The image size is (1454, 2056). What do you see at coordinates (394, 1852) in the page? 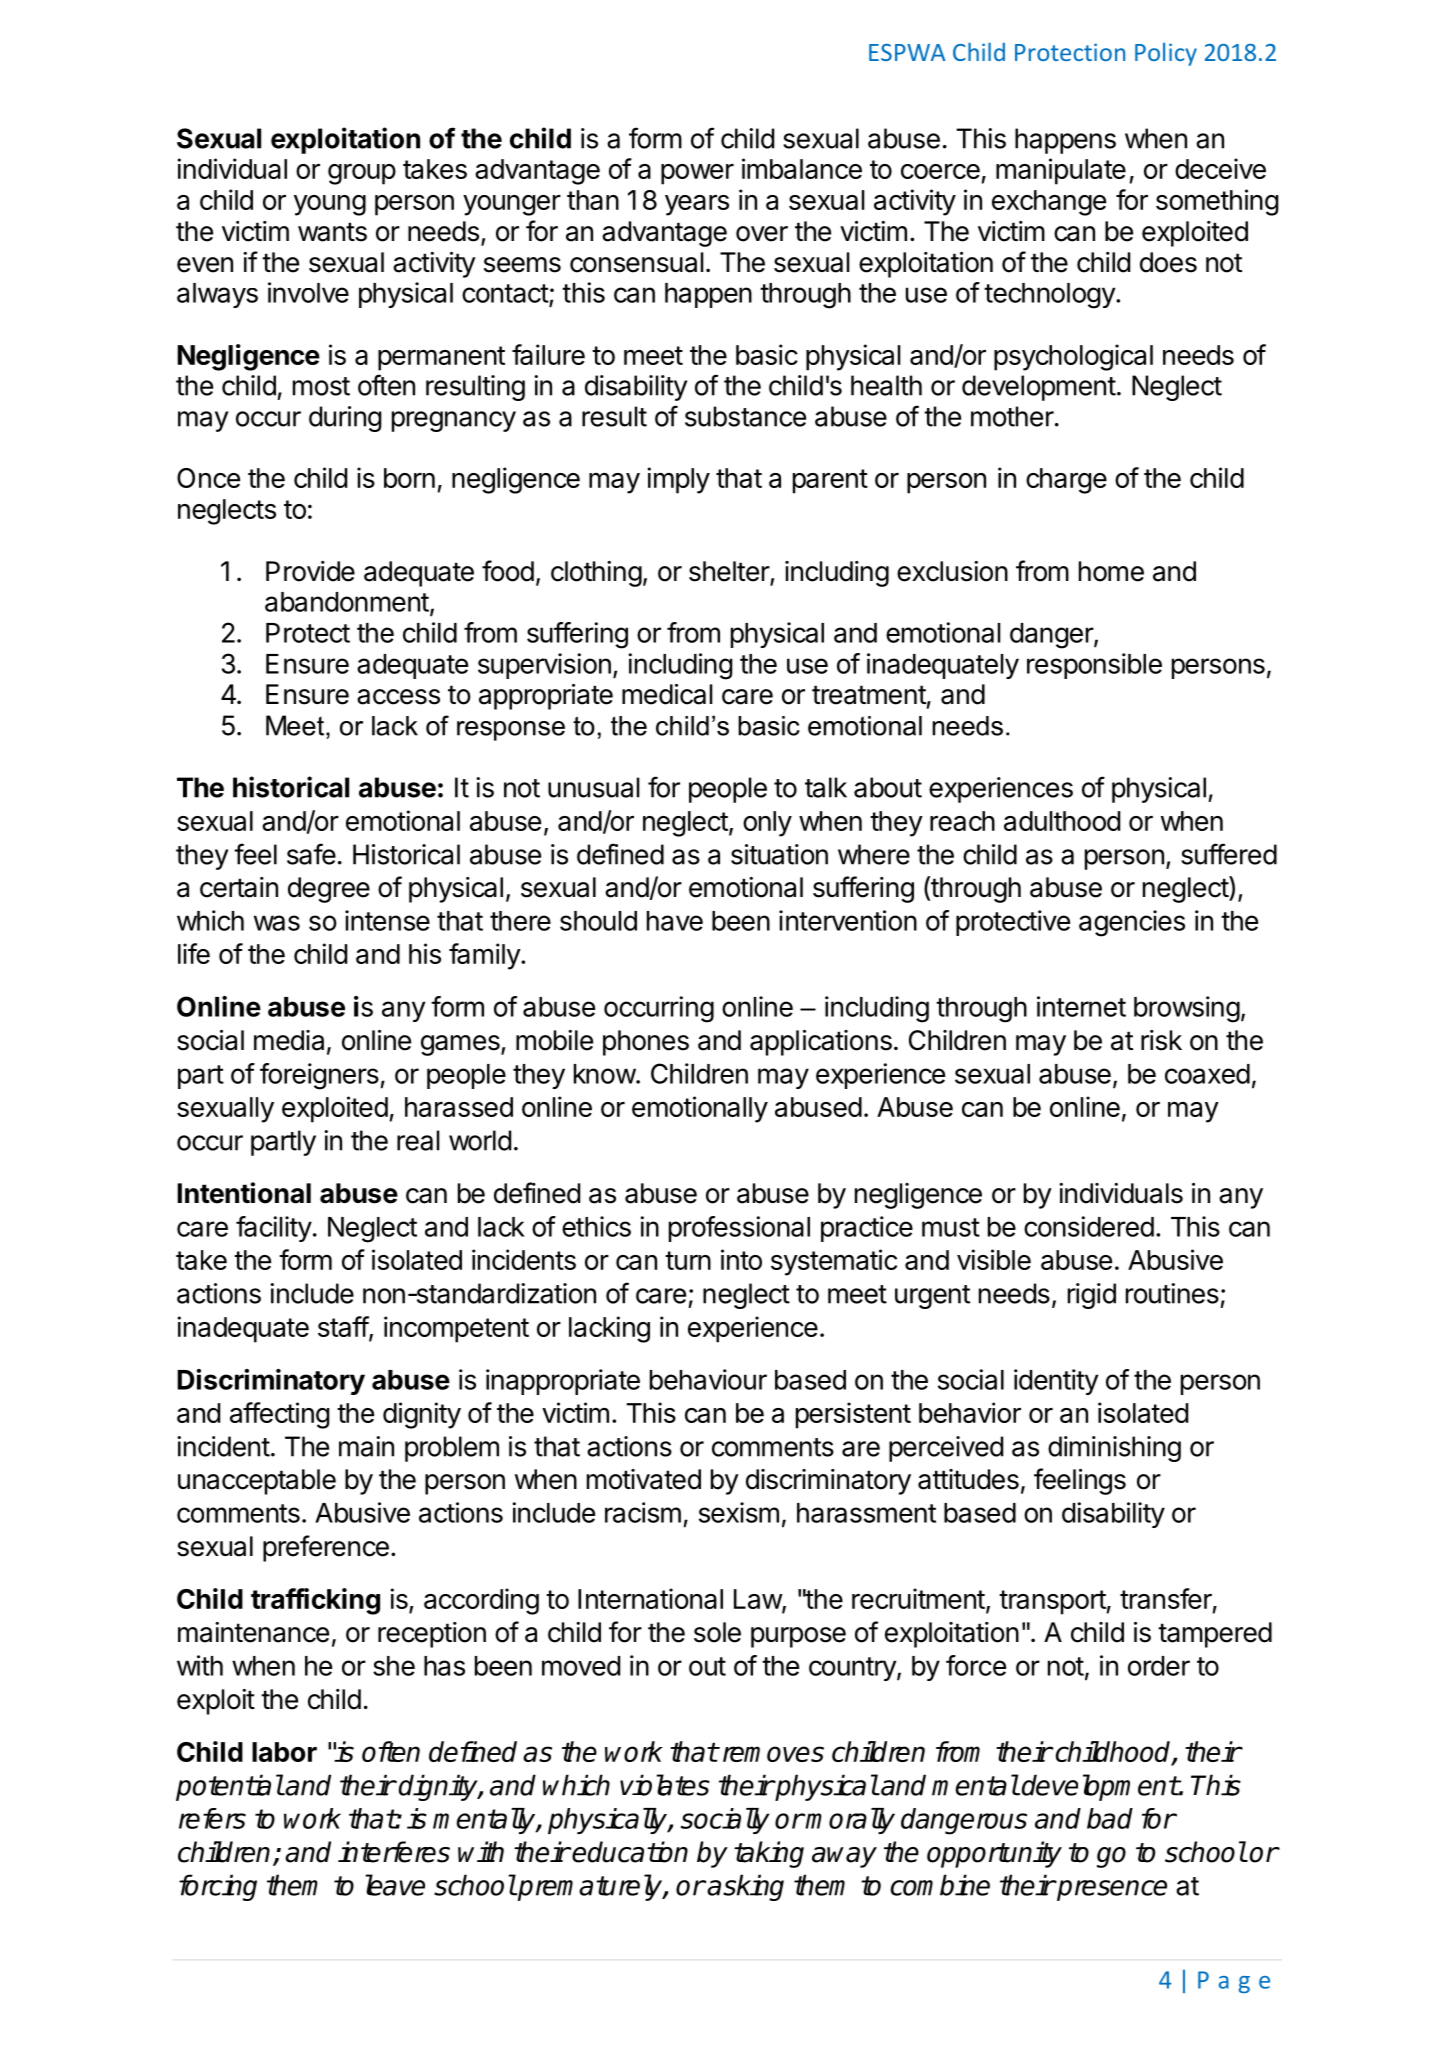
I see `interferes` at bounding box center [394, 1852].
